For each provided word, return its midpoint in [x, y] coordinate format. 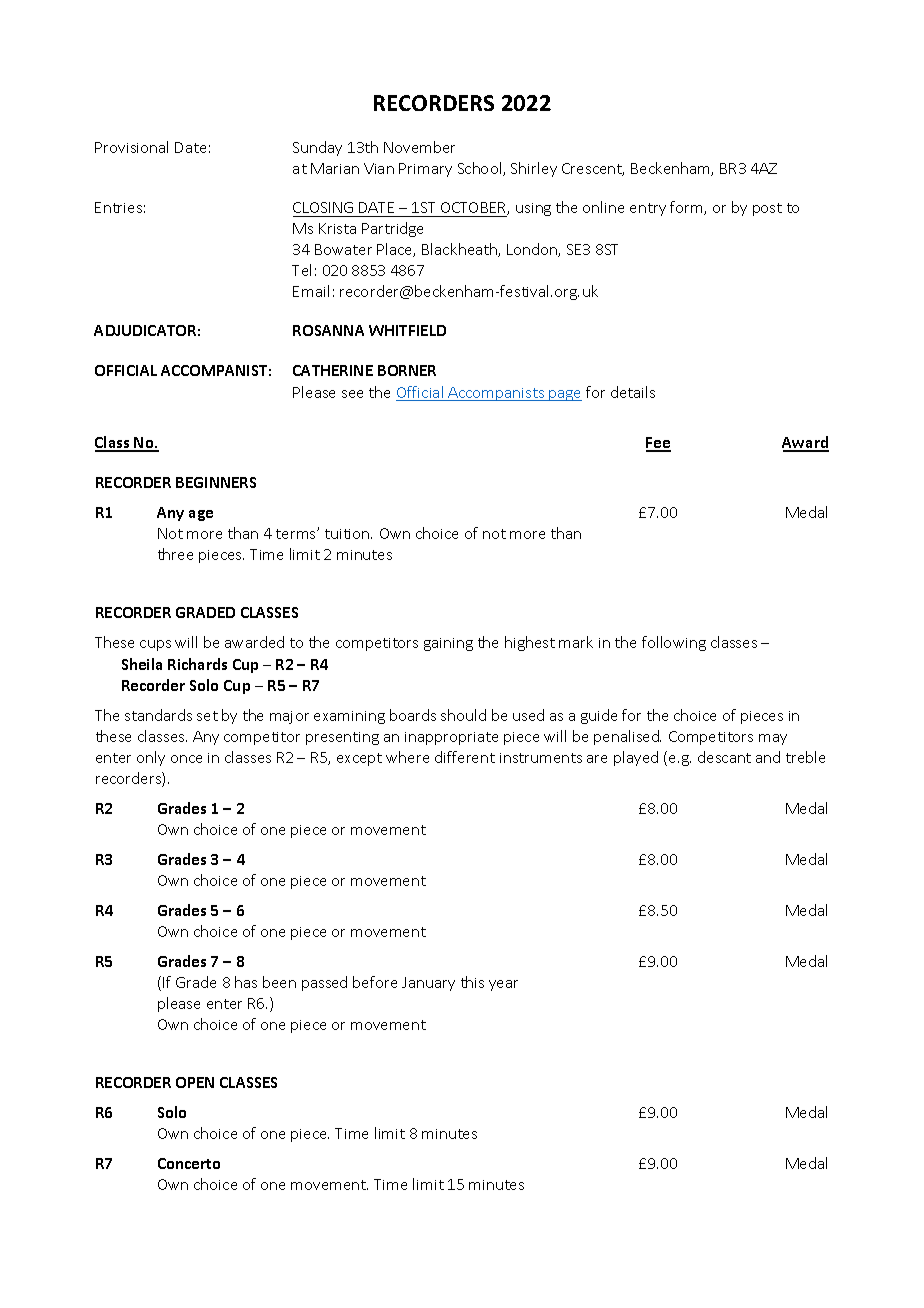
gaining [448, 644]
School [481, 169]
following [674, 643]
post [767, 209]
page [565, 395]
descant [724, 757]
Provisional [131, 147]
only [151, 758]
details [633, 392]
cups [155, 645]
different [465, 757]
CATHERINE [333, 370]
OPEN [195, 1082]
